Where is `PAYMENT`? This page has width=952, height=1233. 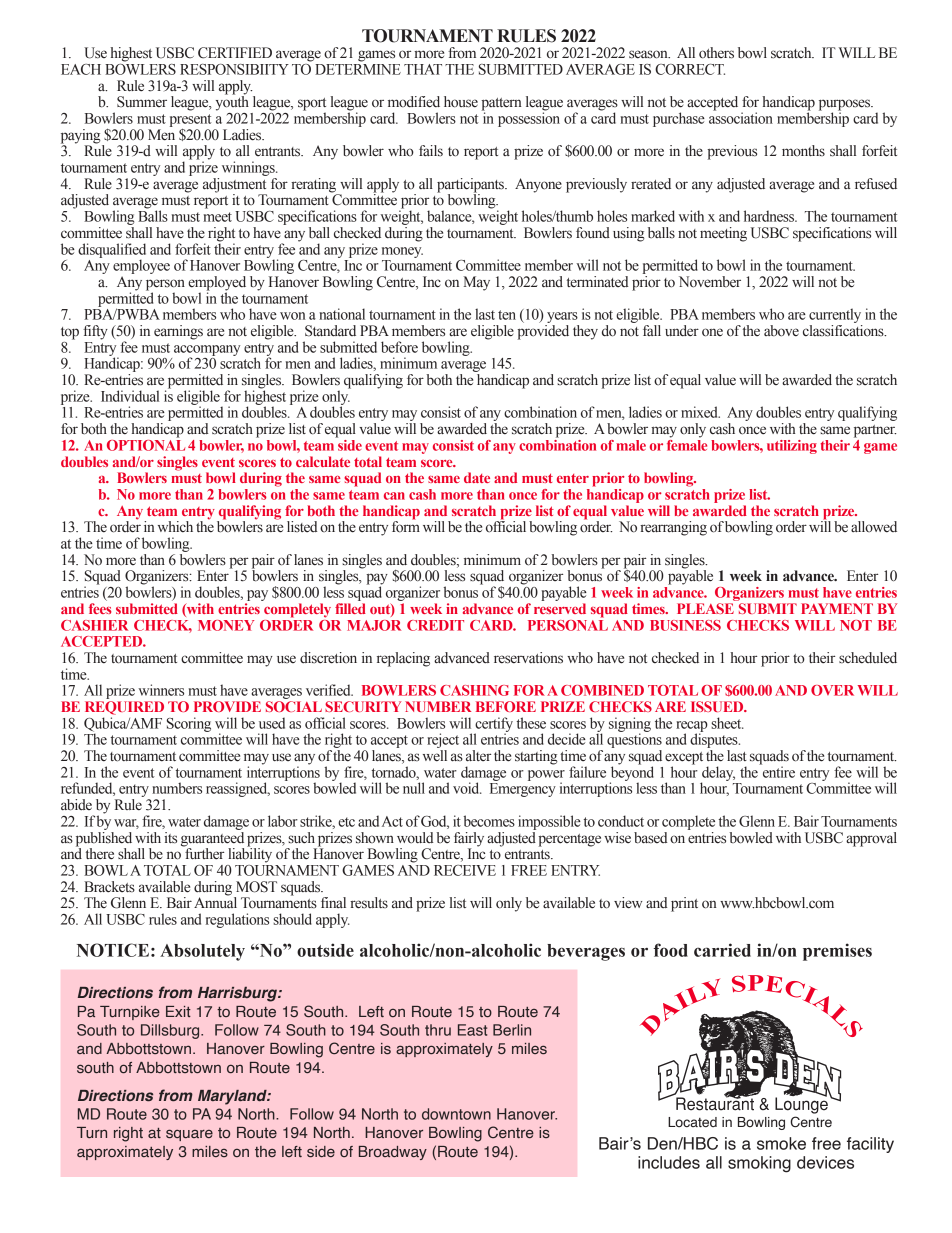
PAYMENT is located at coordinates (837, 608).
